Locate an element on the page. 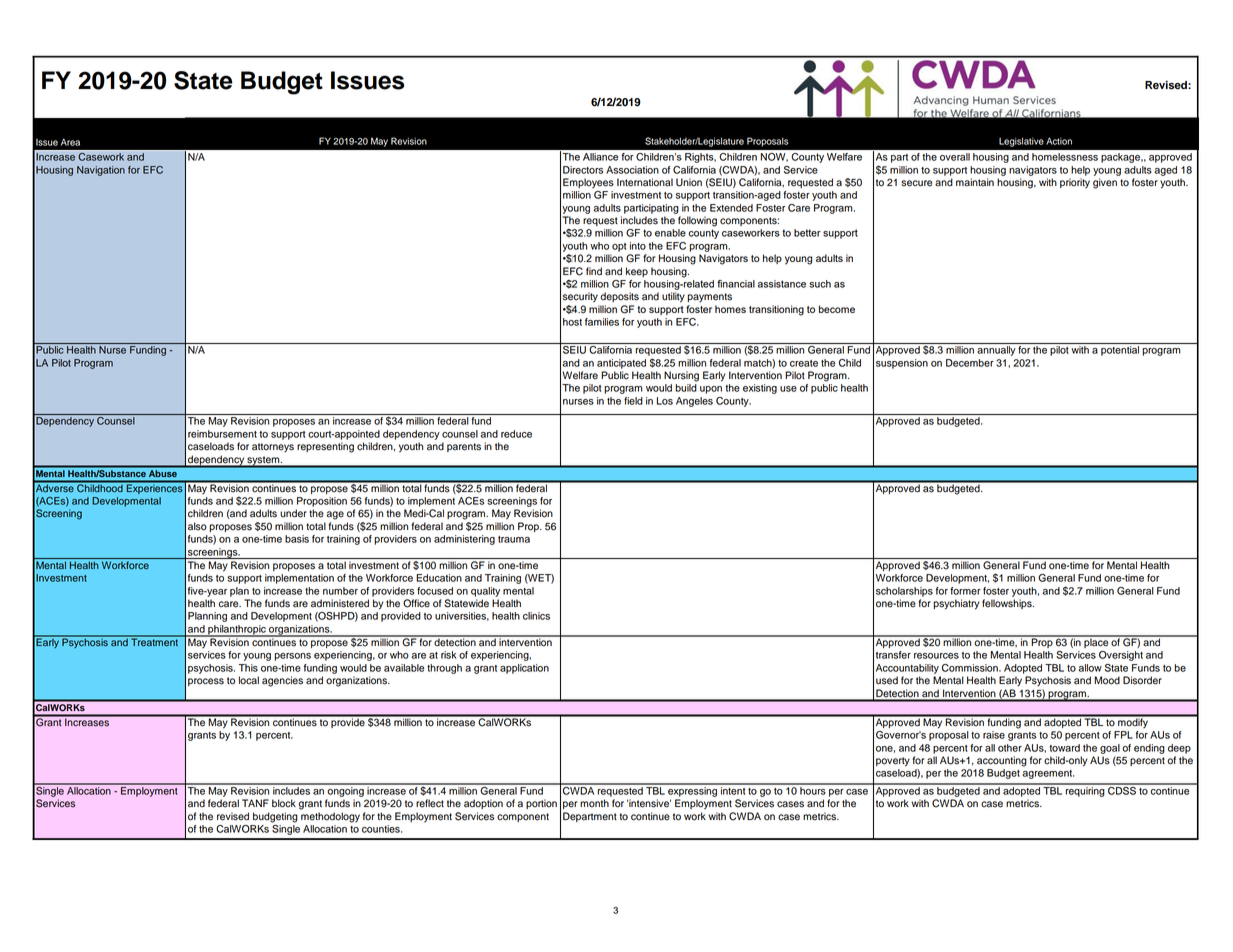 This page has height=952, width=1233. host is located at coordinates (572, 322).
